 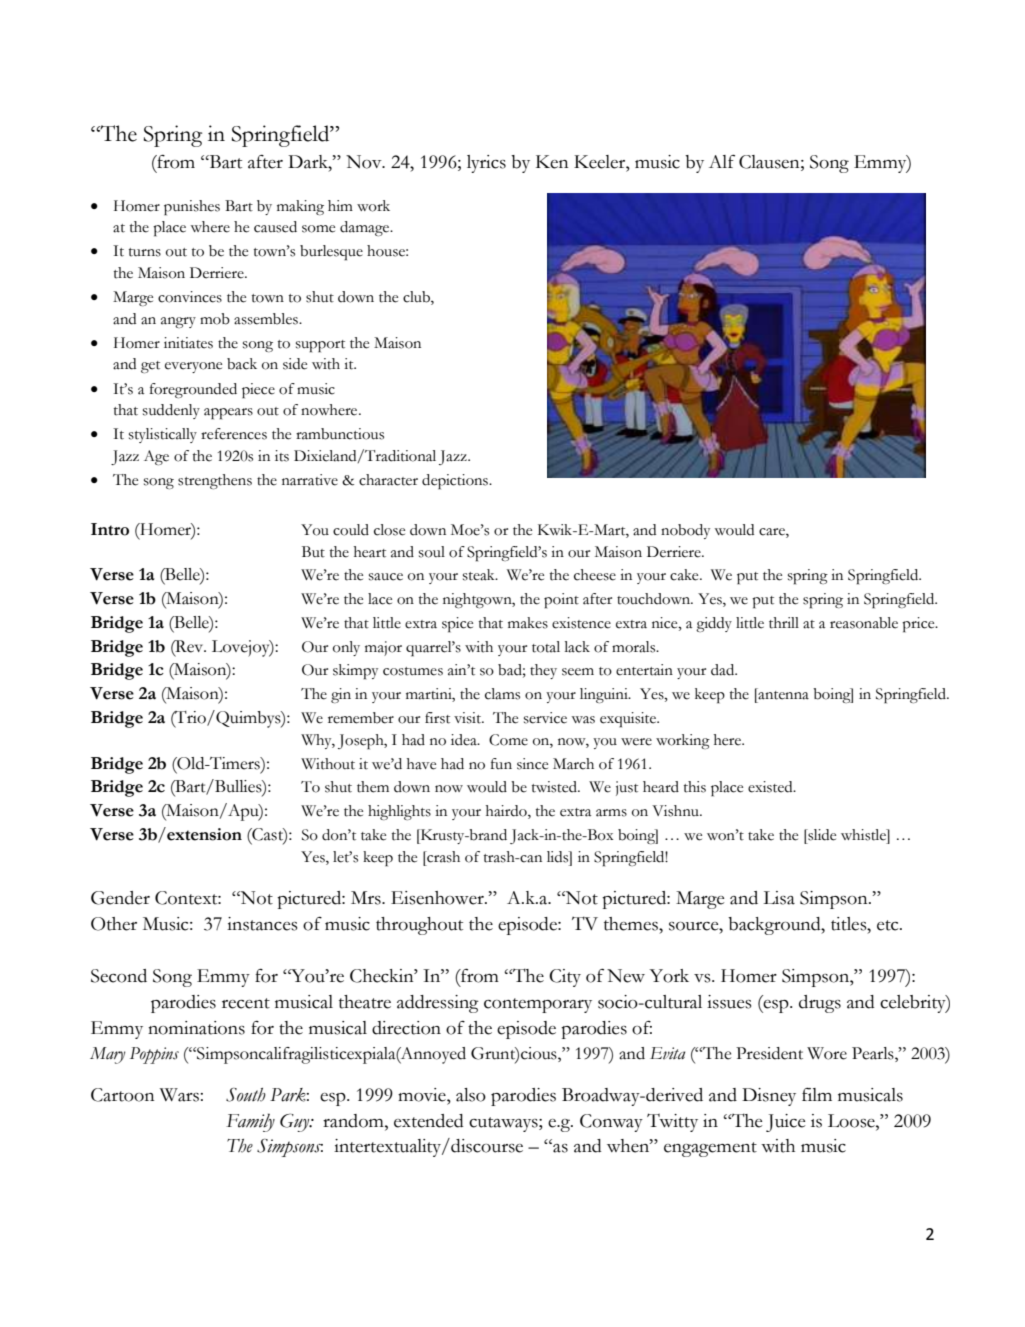 What do you see at coordinates (486, 164) in the page?
I see `lyrics` at bounding box center [486, 164].
